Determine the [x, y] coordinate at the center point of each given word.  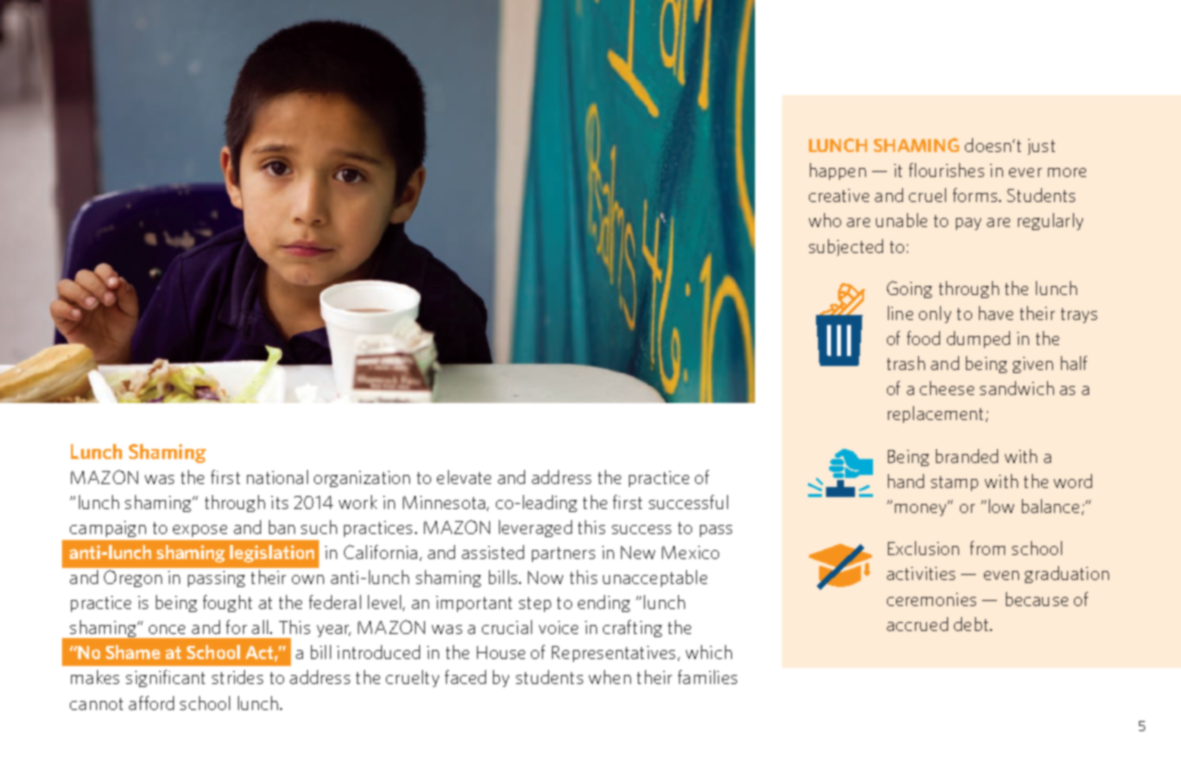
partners [563, 554]
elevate [464, 477]
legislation [272, 554]
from [987, 548]
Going [909, 289]
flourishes [946, 170]
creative [839, 195]
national [277, 477]
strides [237, 677]
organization [362, 479]
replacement [935, 414]
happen [838, 171]
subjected [846, 247]
